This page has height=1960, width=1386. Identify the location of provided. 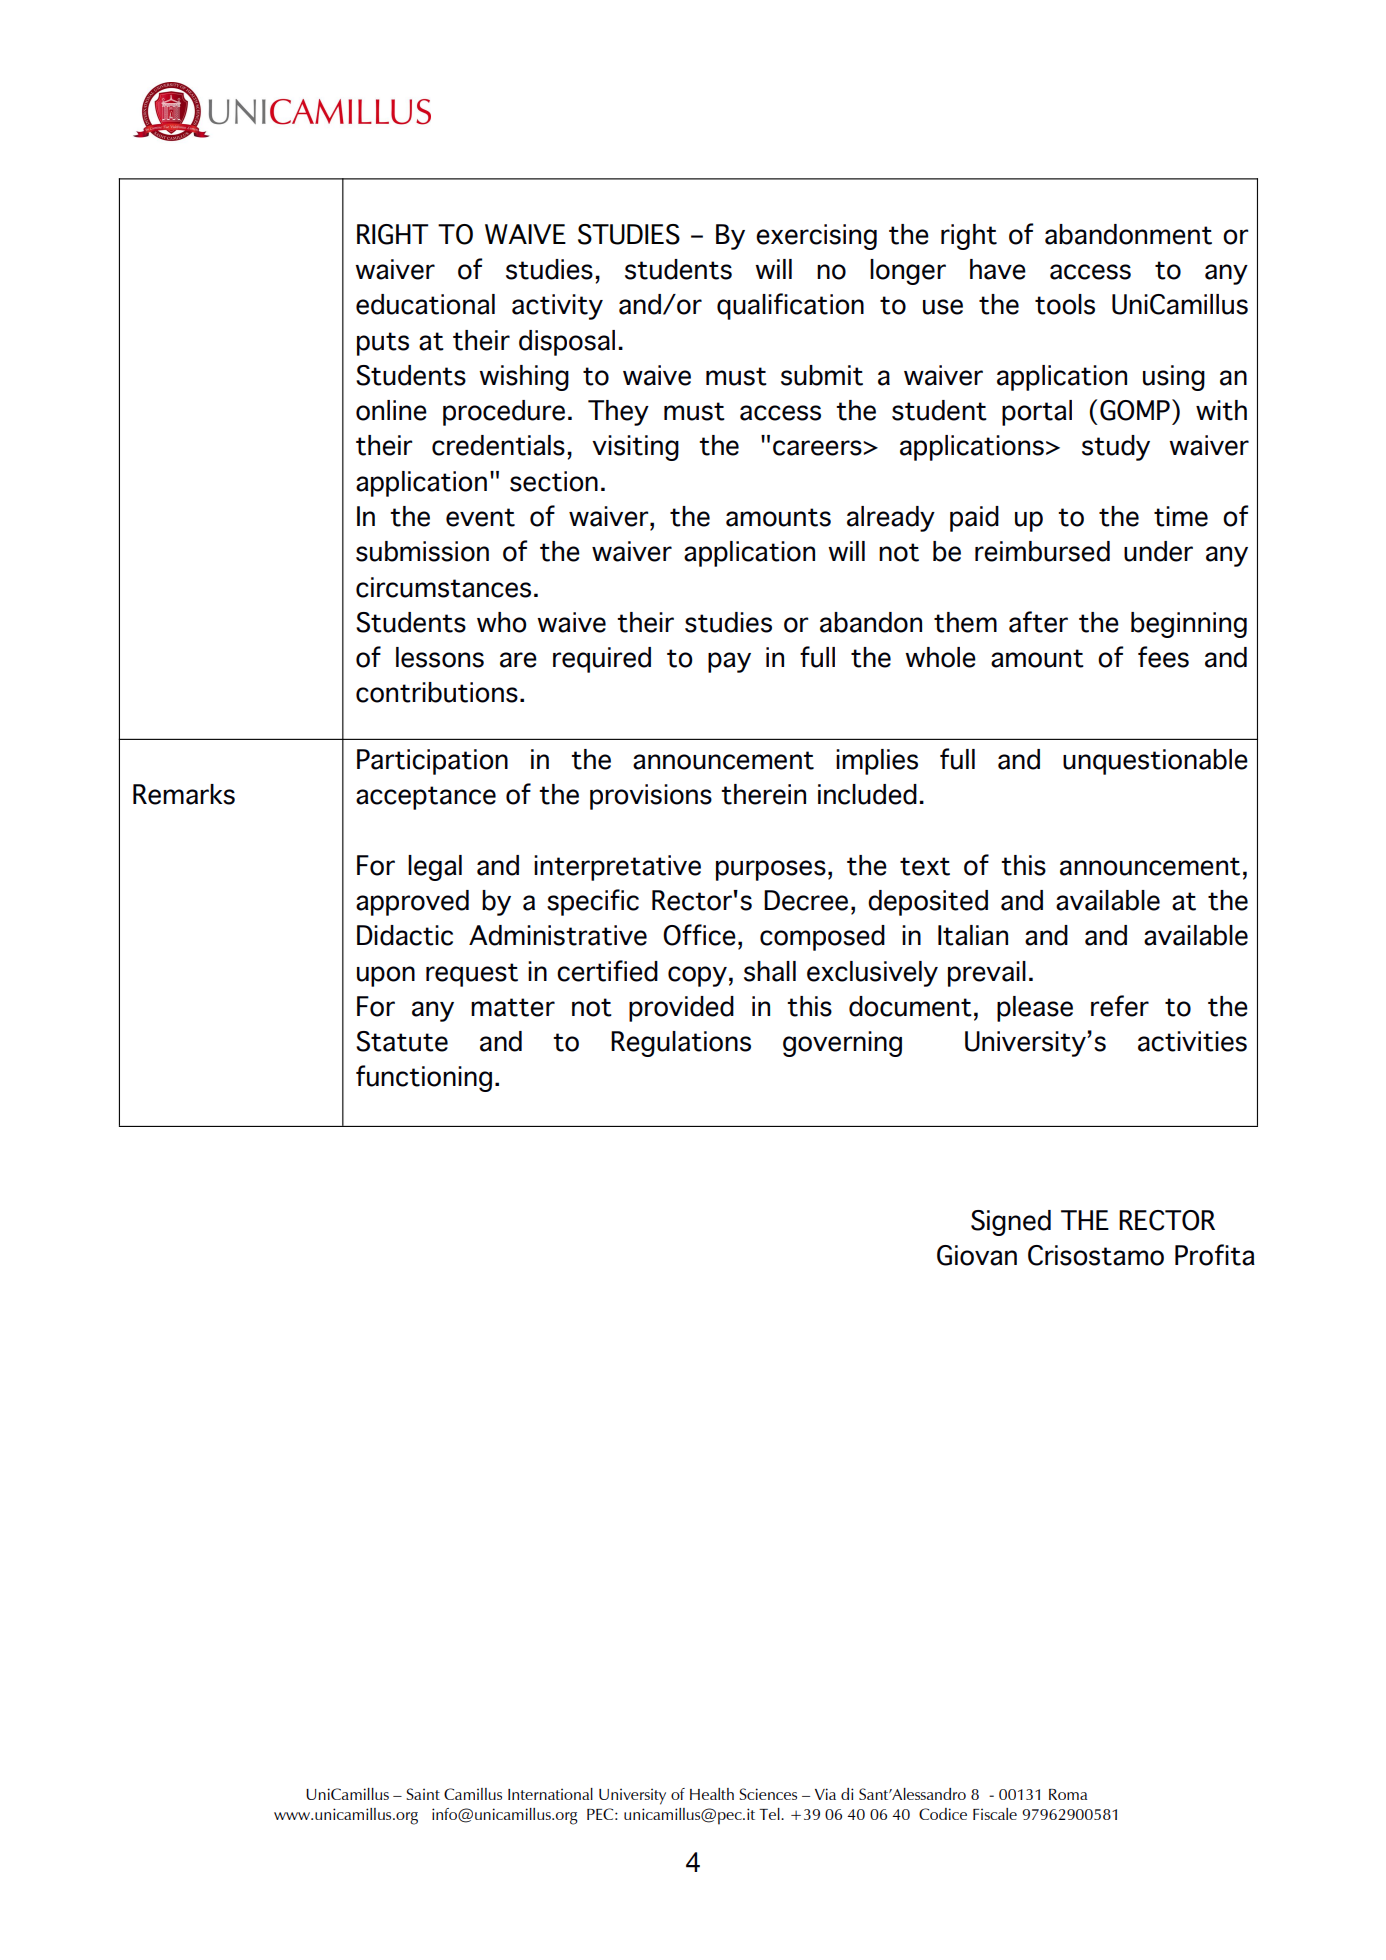
(681, 1009).
